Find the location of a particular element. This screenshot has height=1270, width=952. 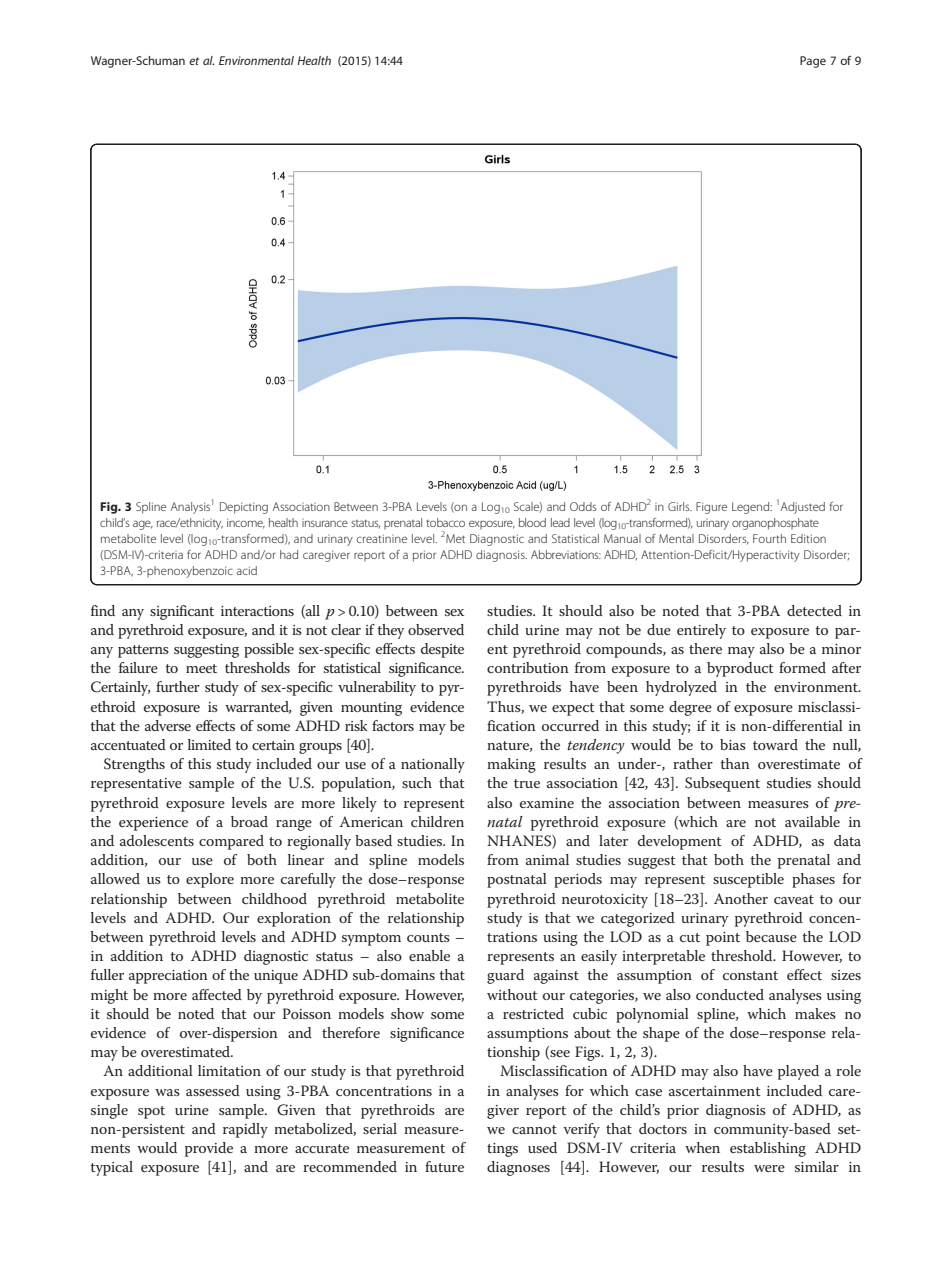

Adjusted is located at coordinates (803, 508).
